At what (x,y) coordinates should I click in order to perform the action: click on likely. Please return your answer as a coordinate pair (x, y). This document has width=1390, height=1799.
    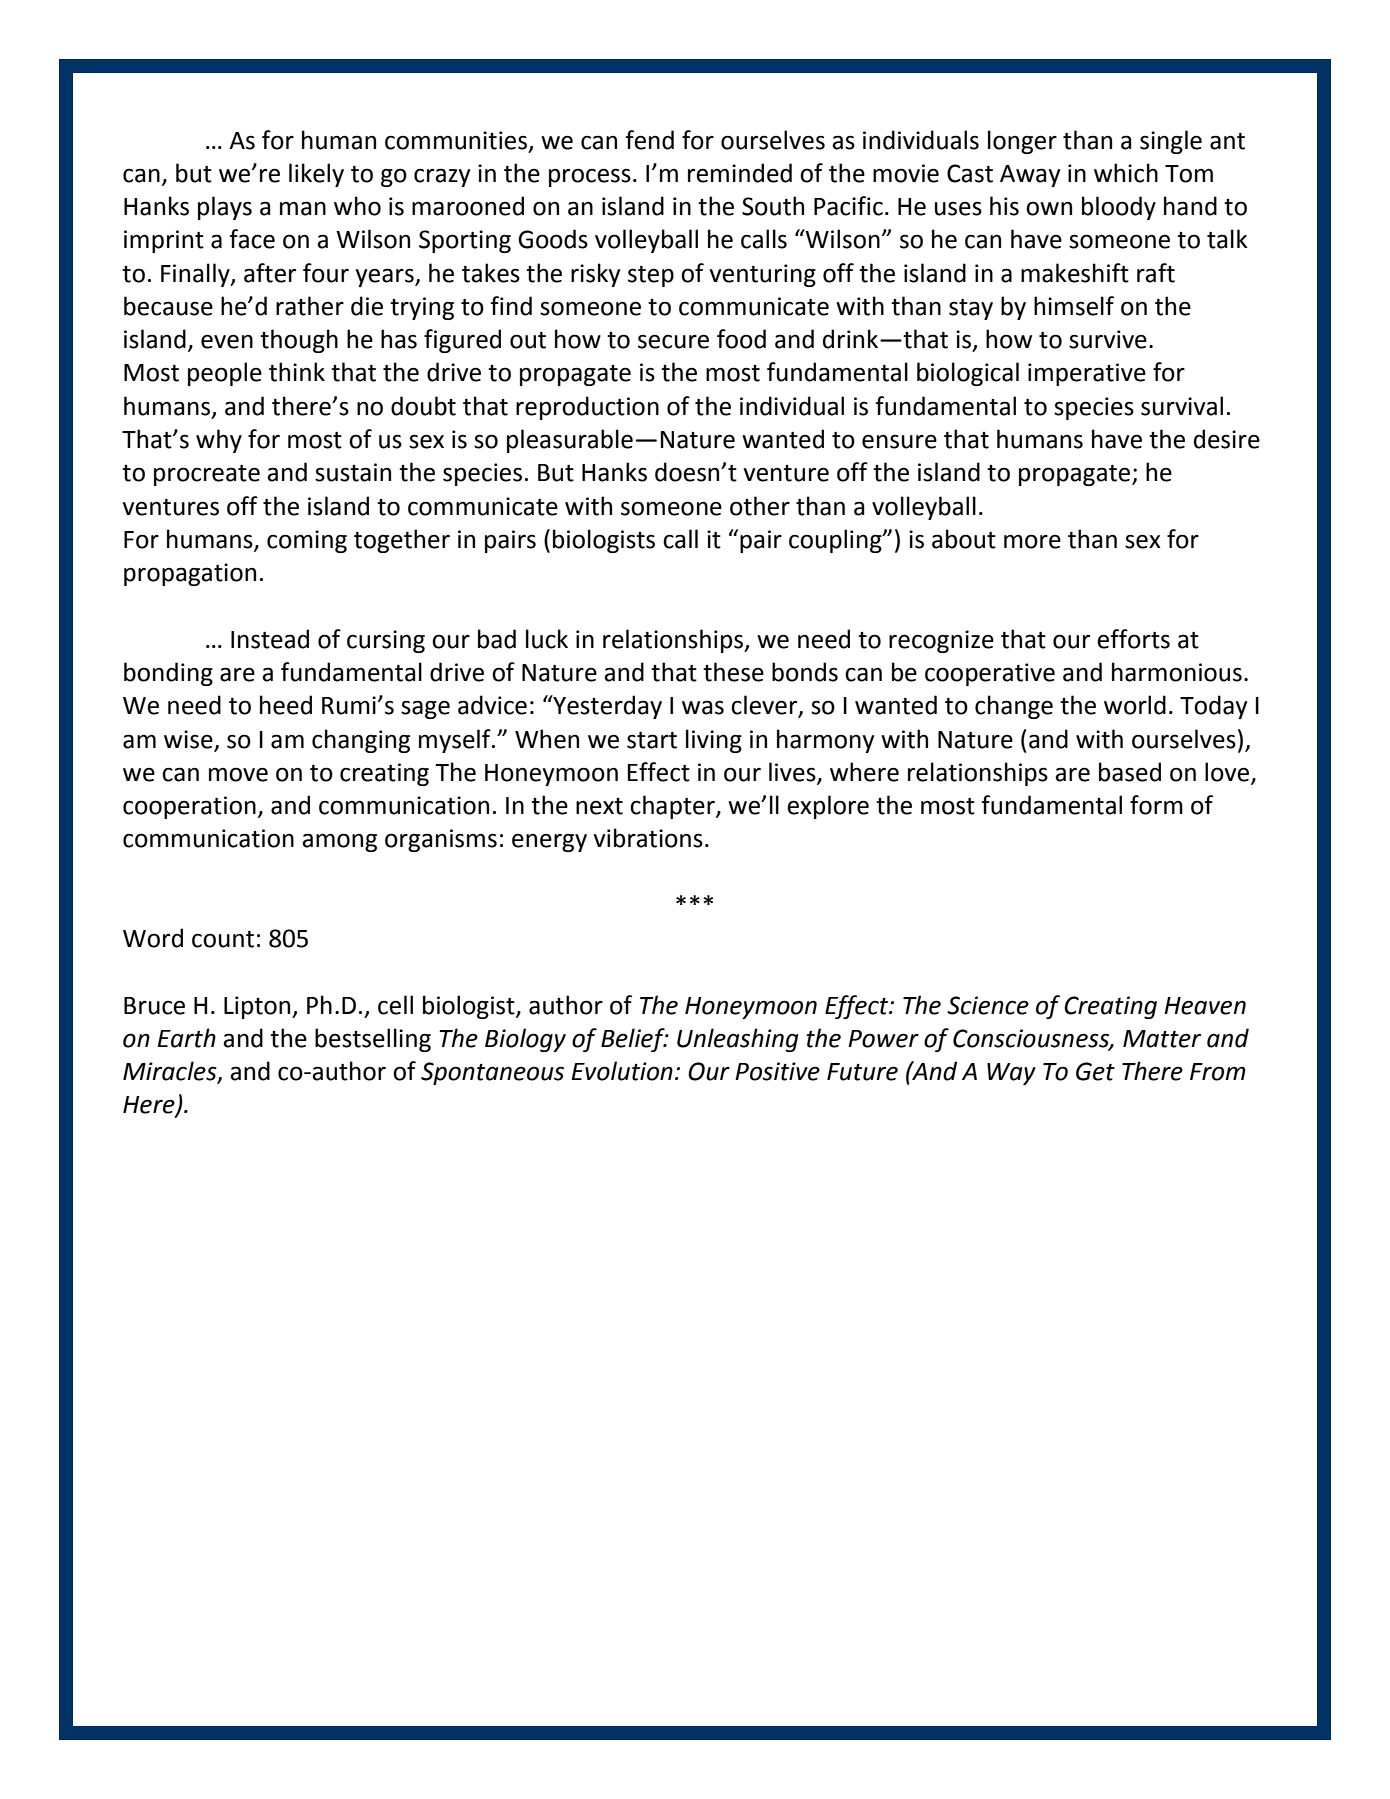
    Looking at the image, I should click on (316, 175).
